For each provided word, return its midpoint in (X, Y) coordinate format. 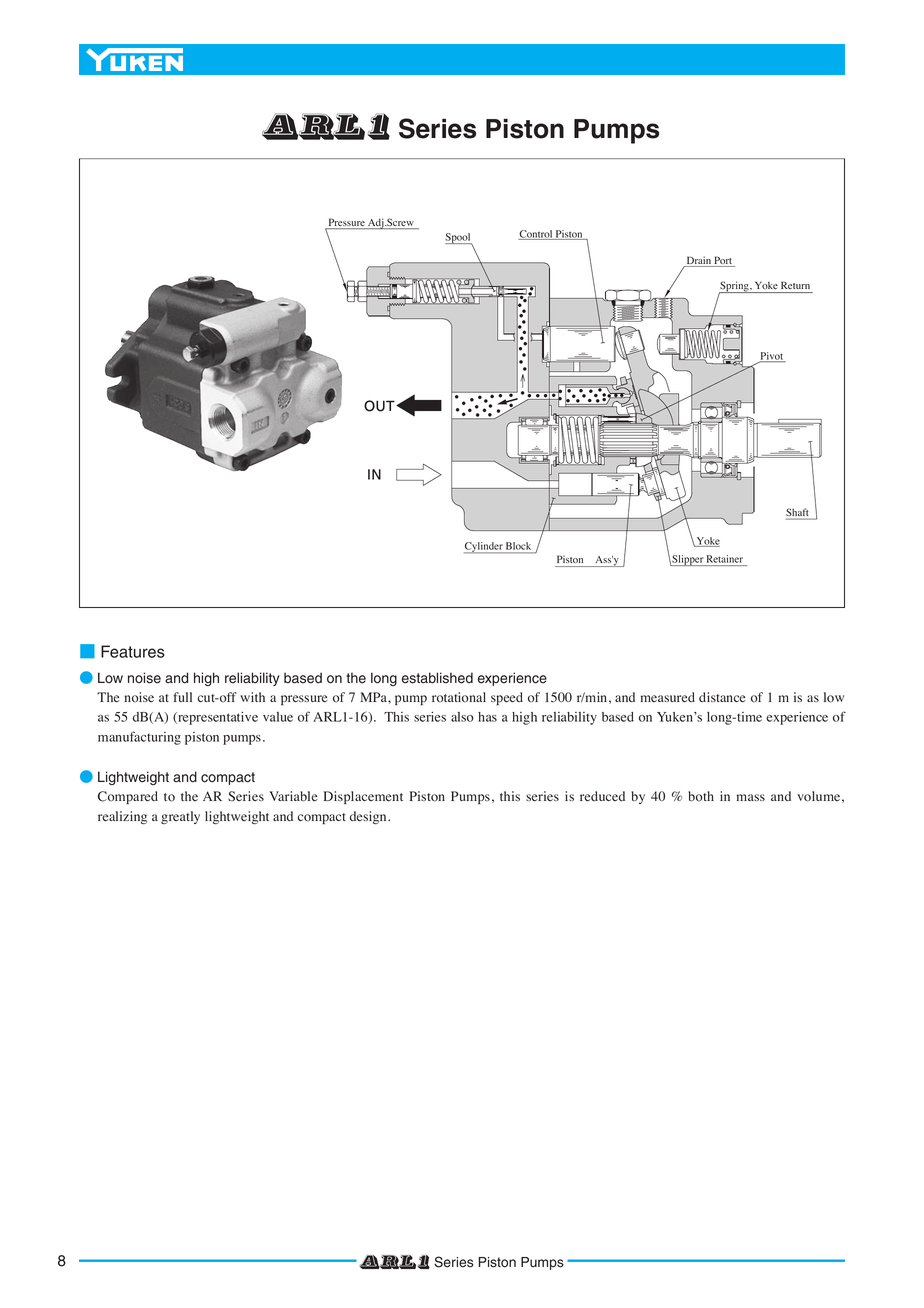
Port (723, 261)
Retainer (725, 559)
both (701, 796)
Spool (459, 239)
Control (536, 235)
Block (518, 546)
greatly (180, 817)
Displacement (363, 797)
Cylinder (484, 548)
